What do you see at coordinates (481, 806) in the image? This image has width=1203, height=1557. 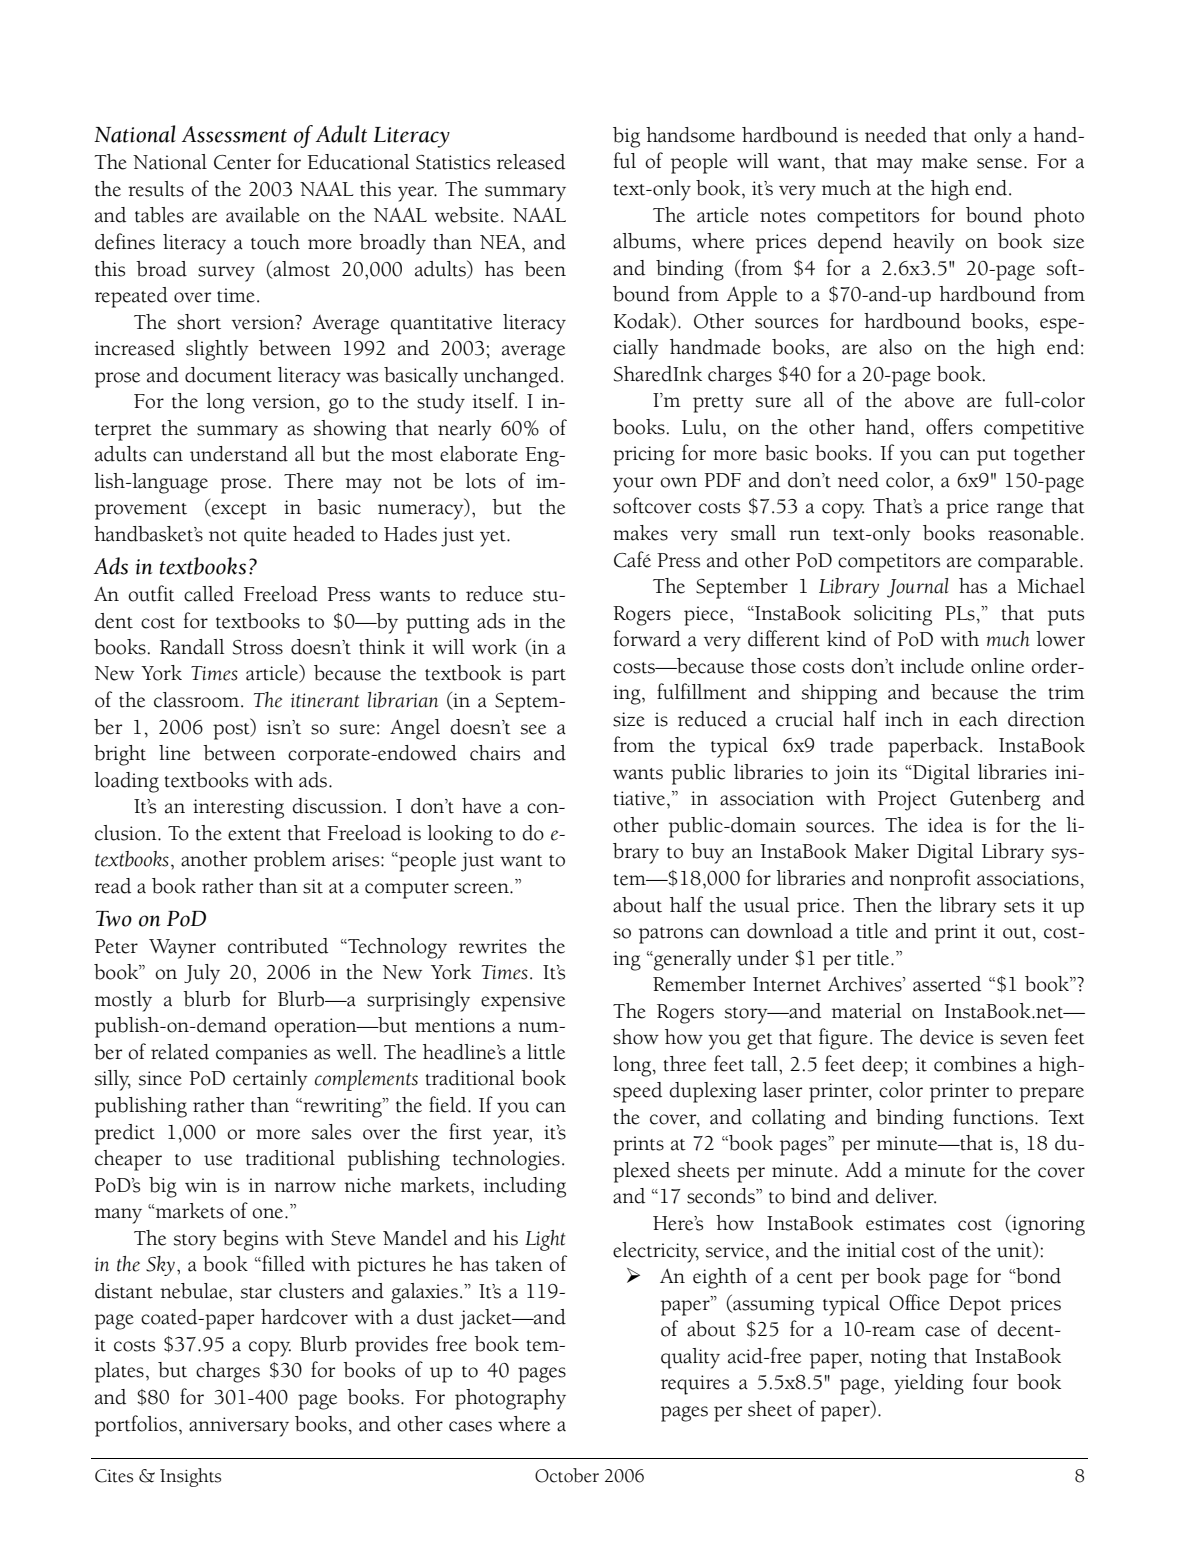 I see `have` at bounding box center [481, 806].
